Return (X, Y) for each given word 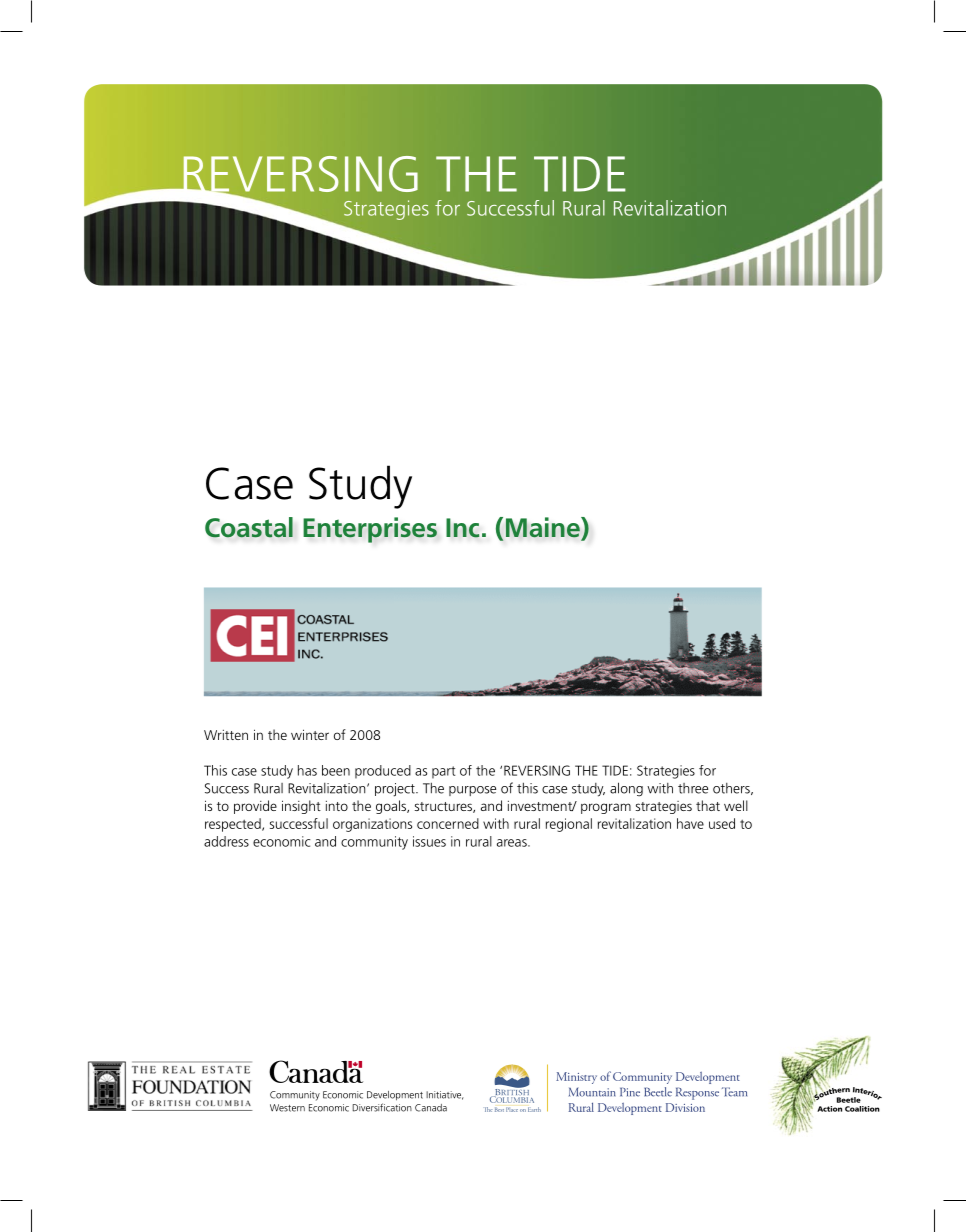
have (690, 823)
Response (697, 1093)
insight (301, 807)
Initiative (445, 1095)
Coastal (249, 527)
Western (287, 1108)
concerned (448, 823)
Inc (463, 528)
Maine (544, 528)
